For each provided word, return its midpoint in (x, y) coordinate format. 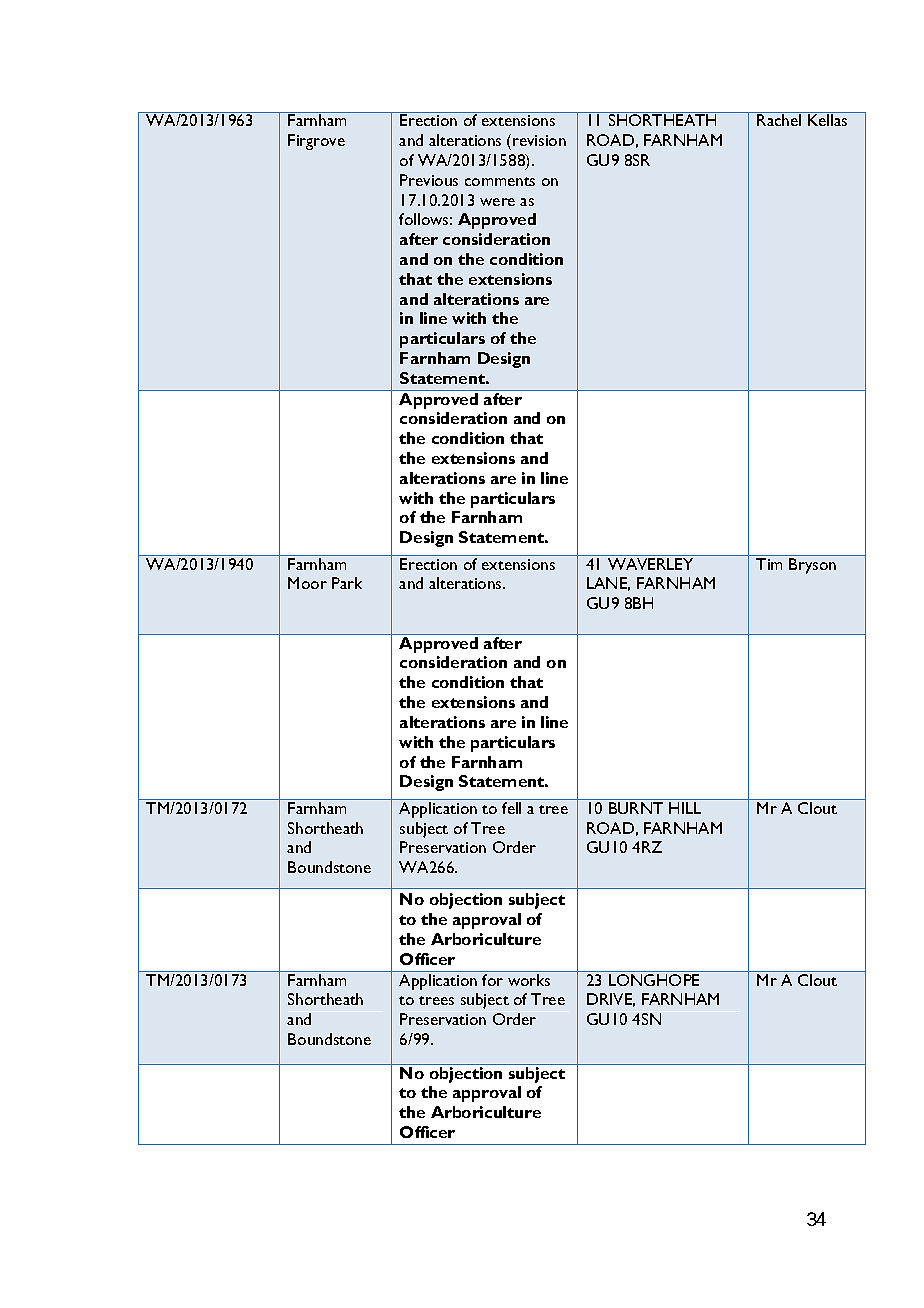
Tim (769, 564)
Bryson (812, 566)
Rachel (779, 120)
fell (511, 808)
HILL (685, 808)
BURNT (636, 808)
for (492, 980)
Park (347, 583)
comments (500, 181)
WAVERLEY (650, 564)
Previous (429, 180)
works (529, 980)
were (497, 202)
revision (539, 140)
